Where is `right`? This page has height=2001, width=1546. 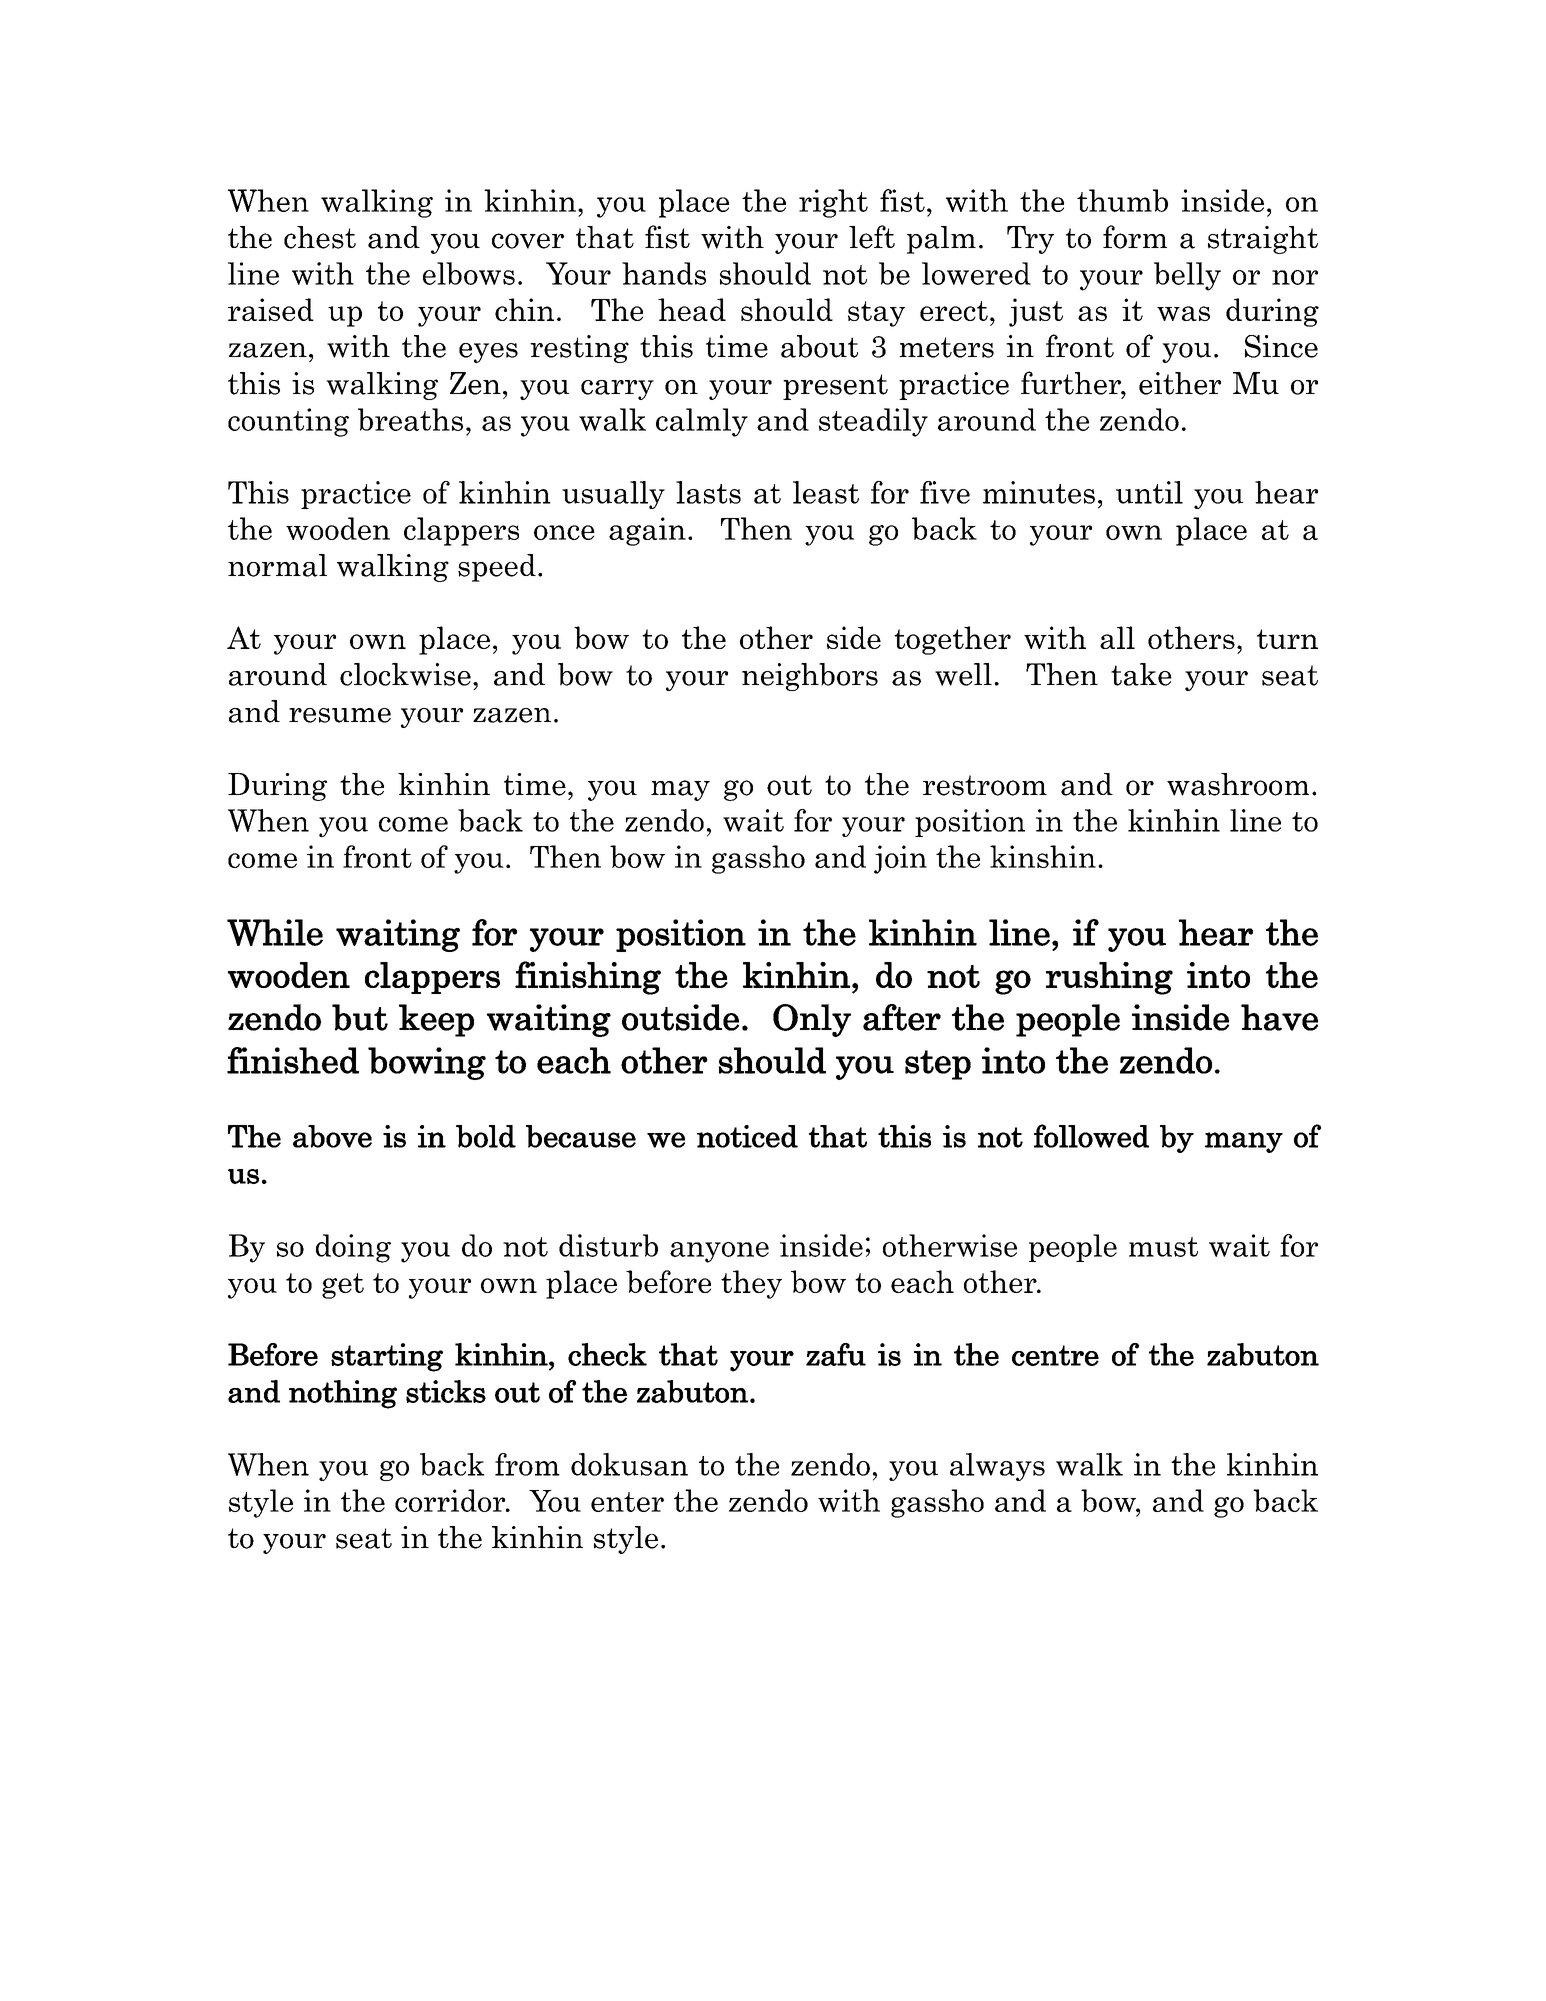
right is located at coordinates (833, 203).
